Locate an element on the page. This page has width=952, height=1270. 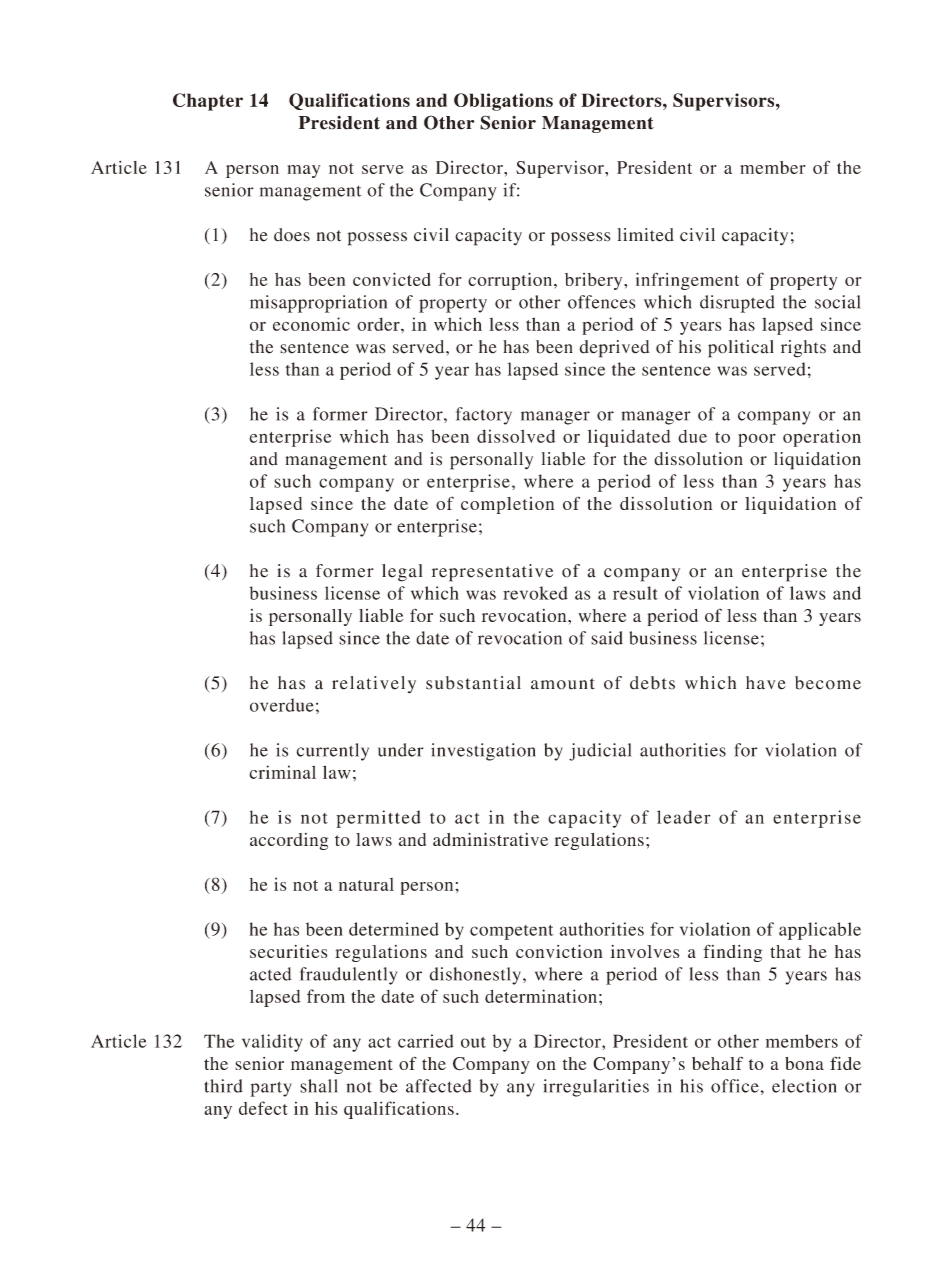
may is located at coordinates (304, 171).
